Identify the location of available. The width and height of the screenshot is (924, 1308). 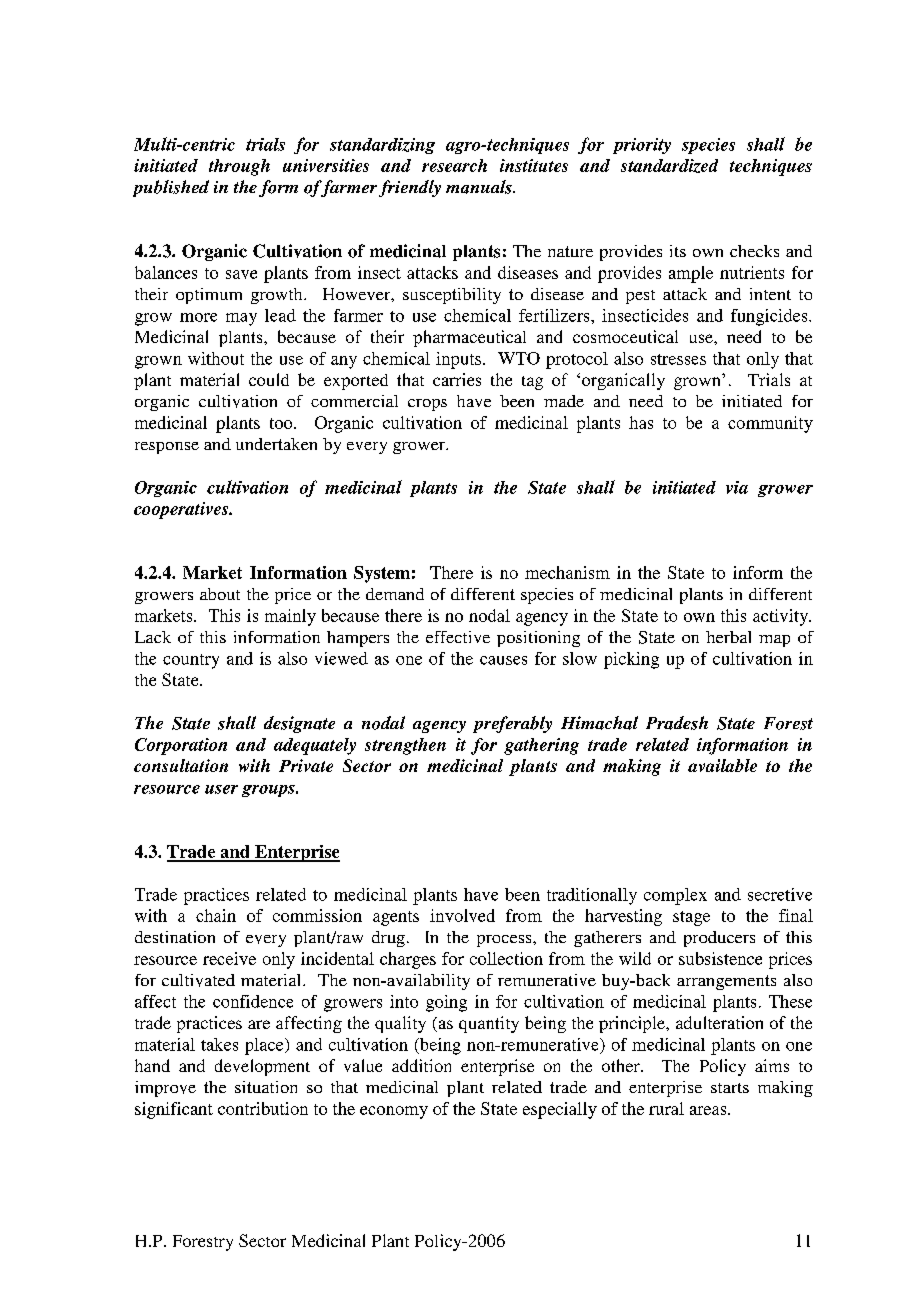
(722, 765).
